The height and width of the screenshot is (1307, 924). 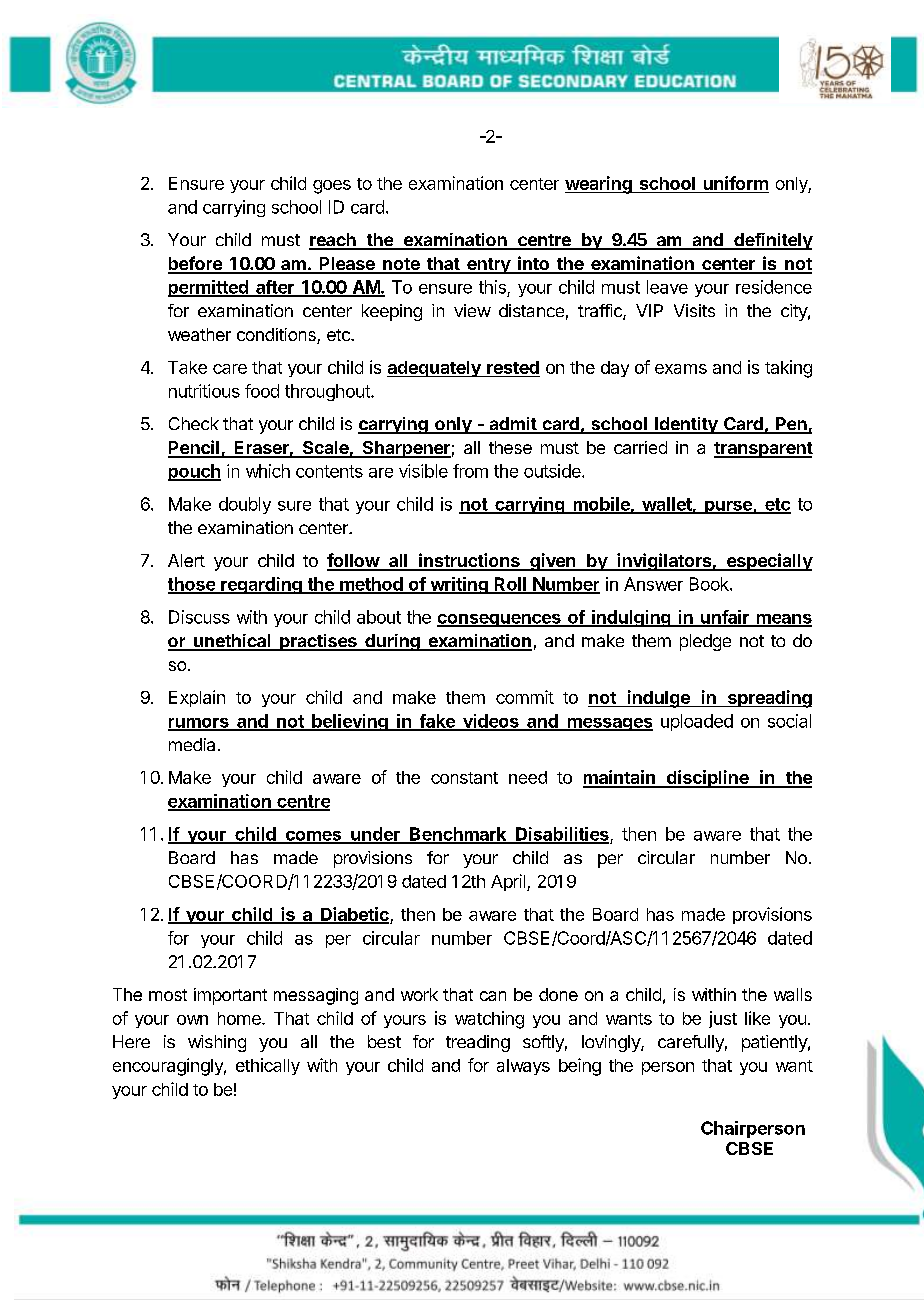 I want to click on before, so click(x=196, y=264).
